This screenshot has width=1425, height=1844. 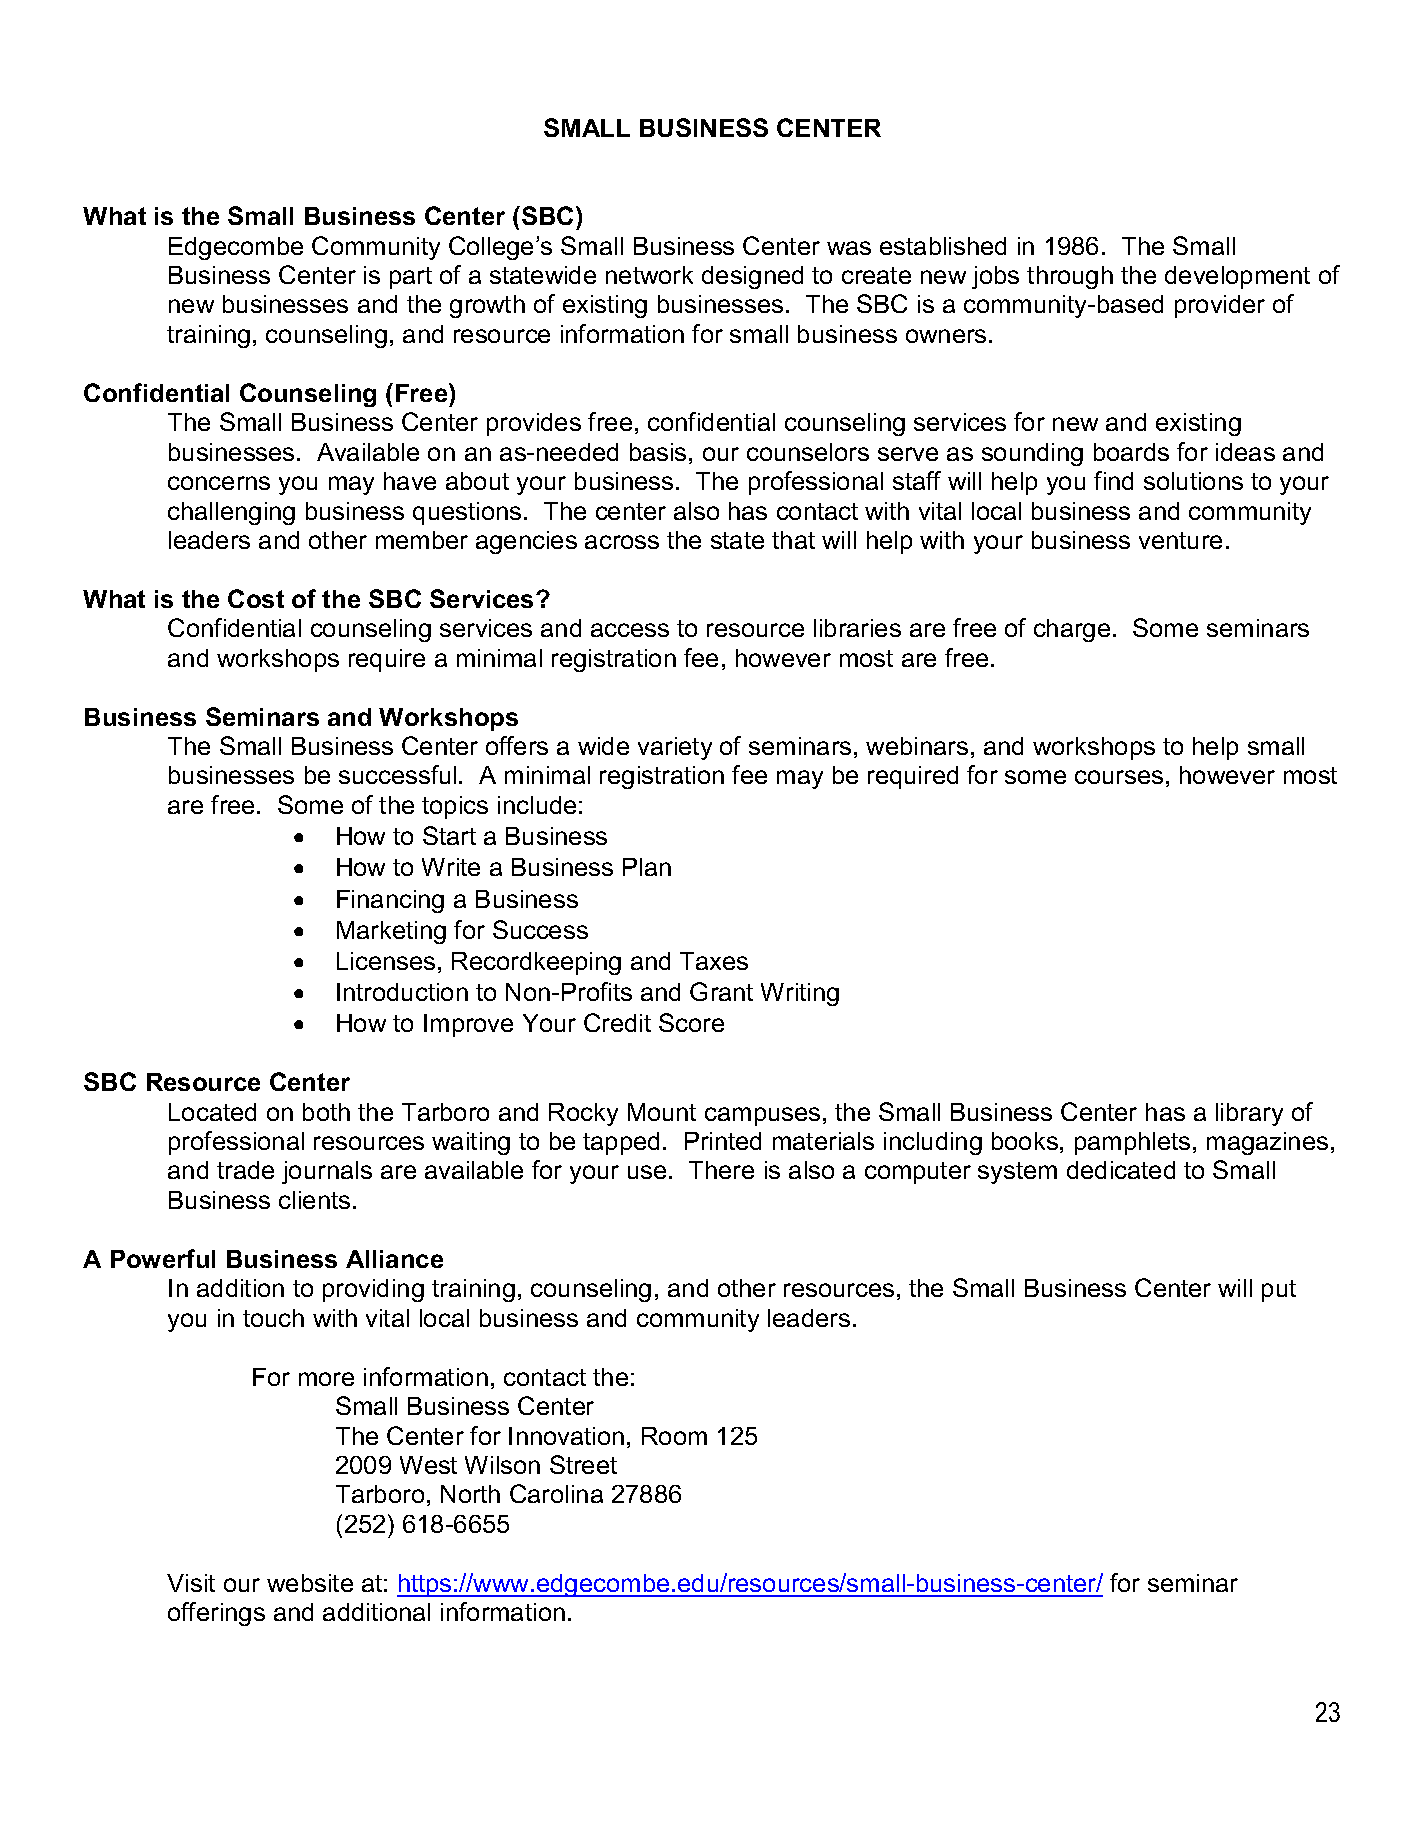 I want to click on Carolina, so click(x=556, y=1493).
